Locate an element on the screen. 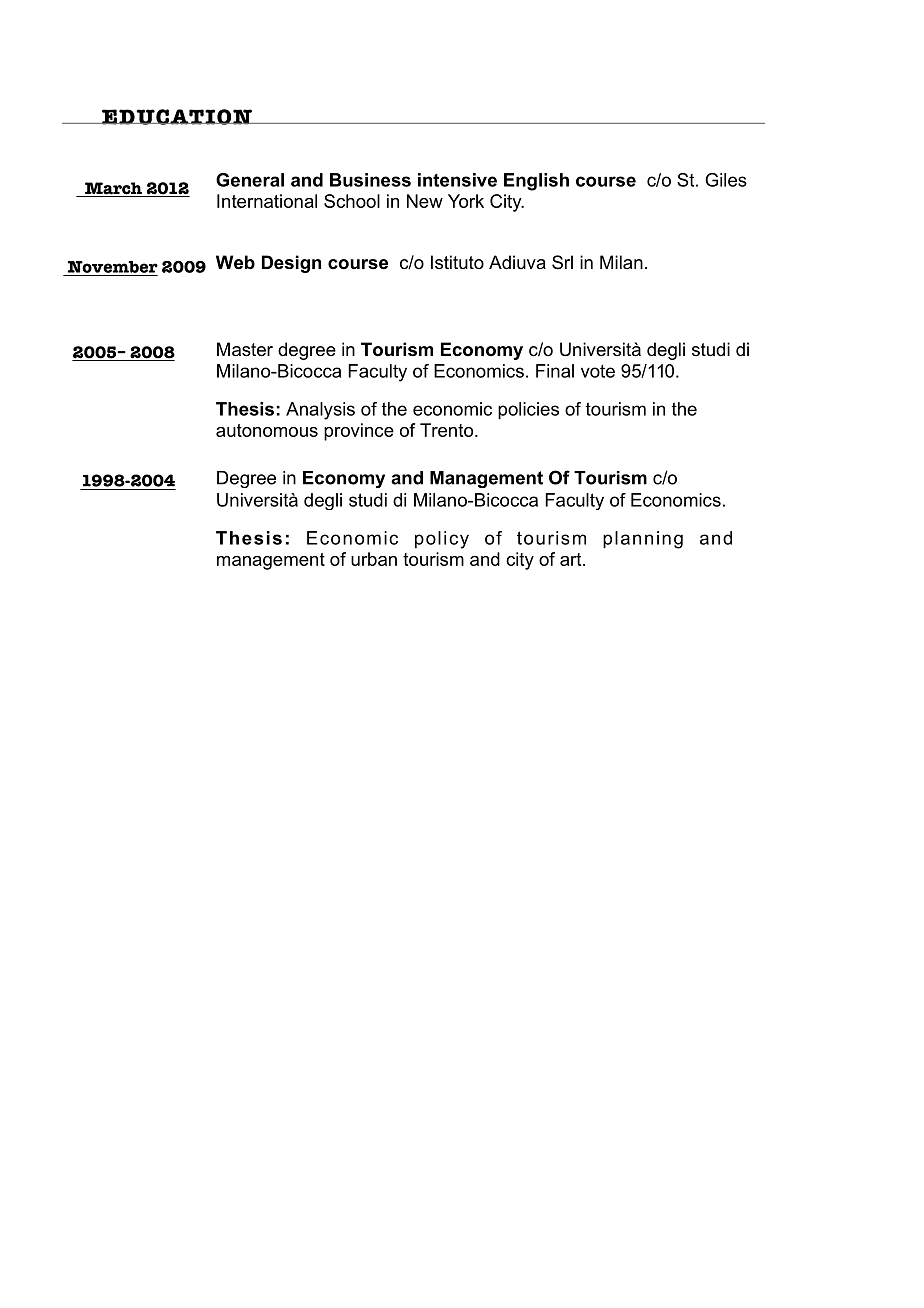 This screenshot has height=1308, width=924. policy is located at coordinates (442, 540).
